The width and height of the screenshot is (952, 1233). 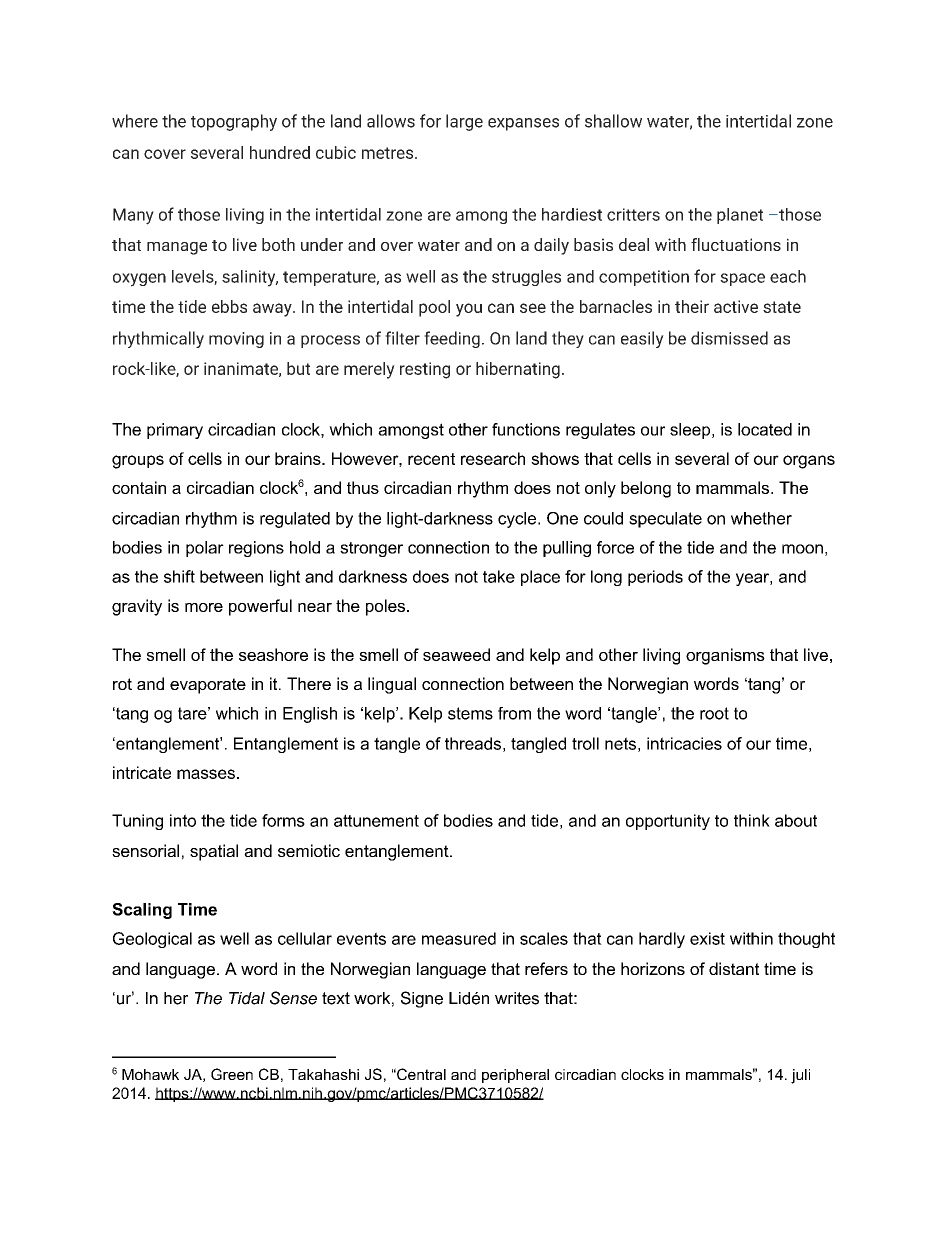 What do you see at coordinates (691, 431) in the screenshot?
I see `sleep` at bounding box center [691, 431].
